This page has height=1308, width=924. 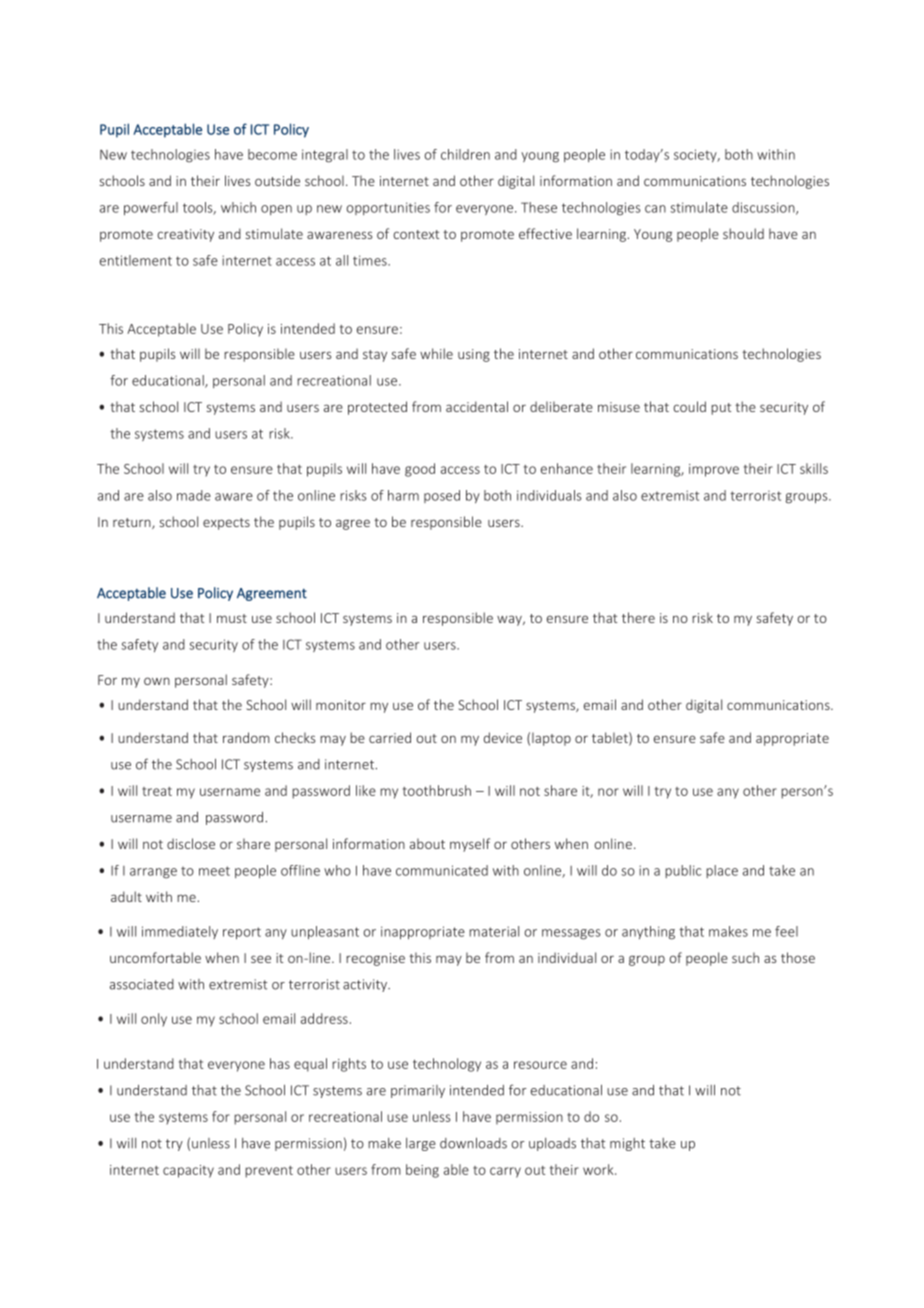 I want to click on device, so click(x=503, y=737).
